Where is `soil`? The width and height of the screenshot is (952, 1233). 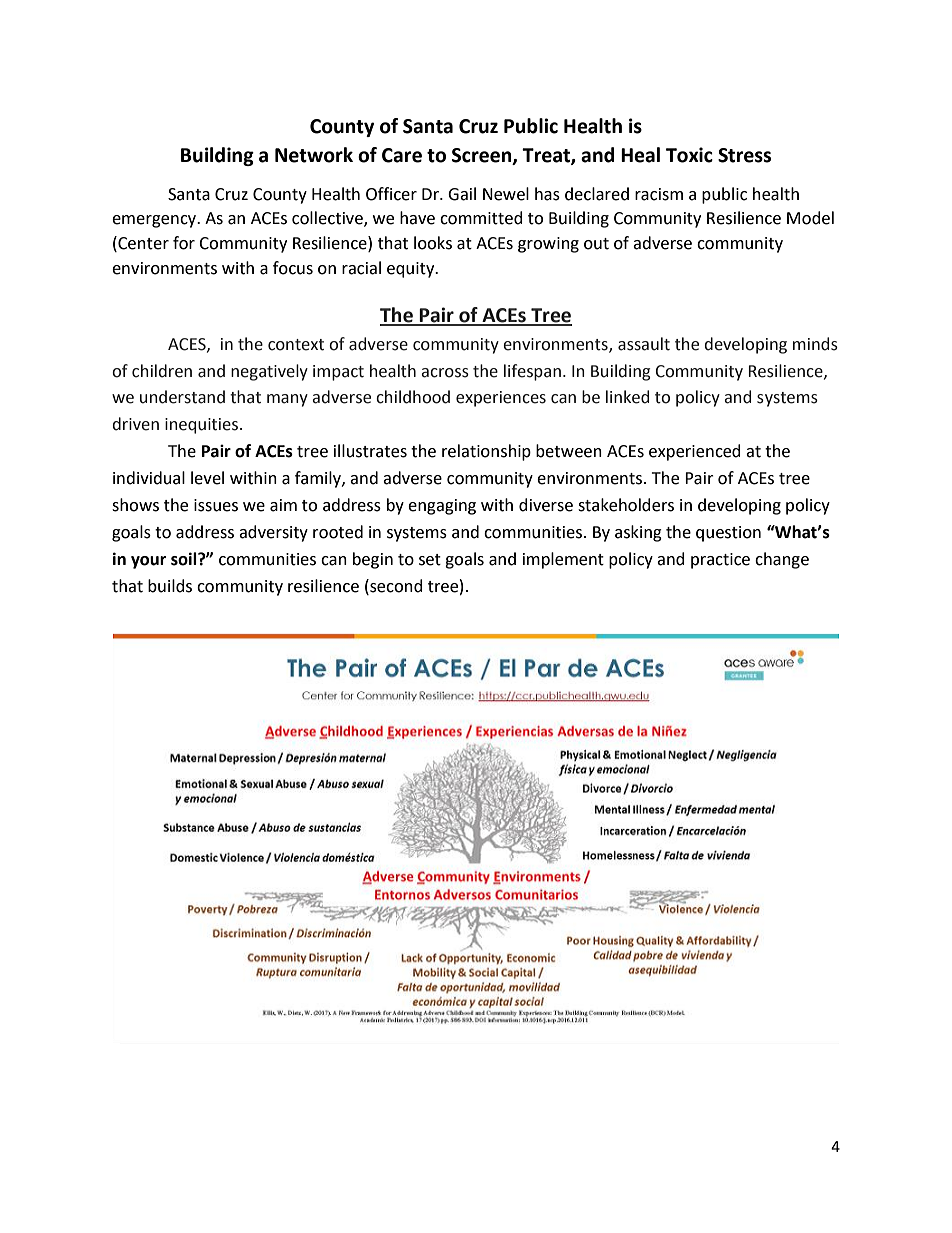 soil is located at coordinates (185, 559).
